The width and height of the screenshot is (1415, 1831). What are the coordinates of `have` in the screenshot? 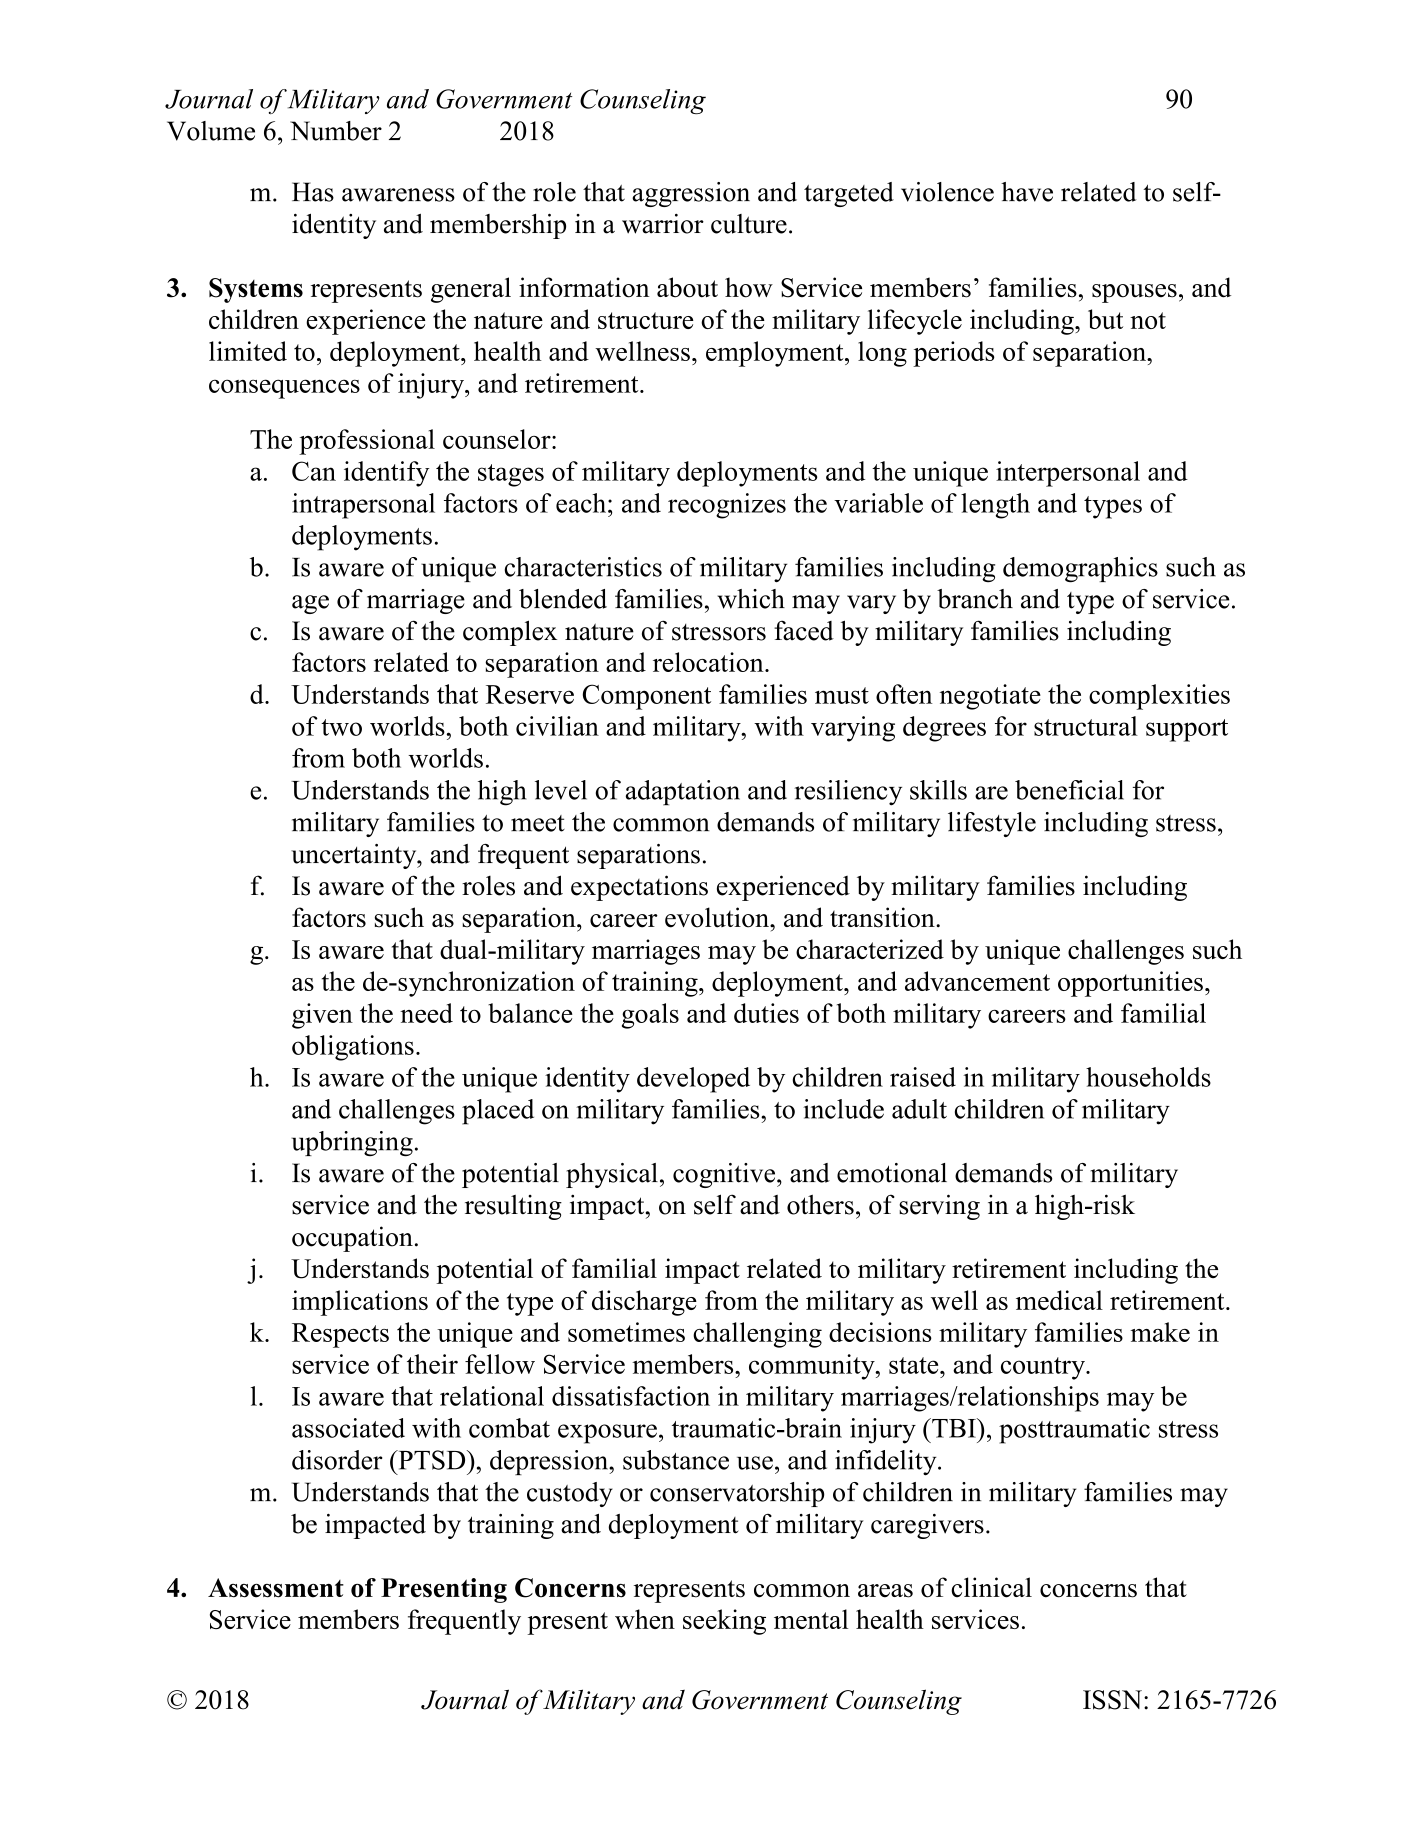 It's located at (1027, 192).
